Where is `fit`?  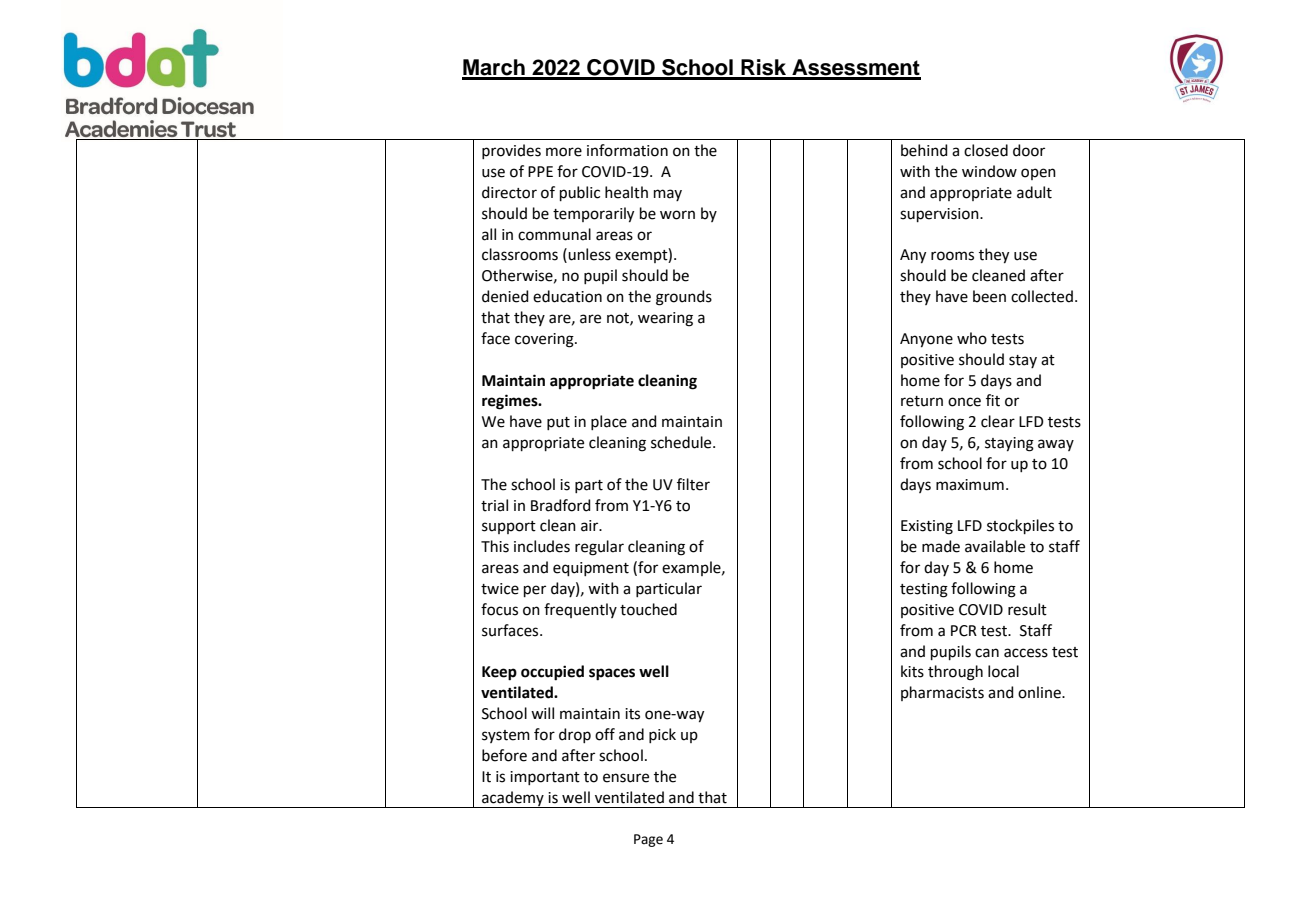
fit is located at coordinates (993, 400).
